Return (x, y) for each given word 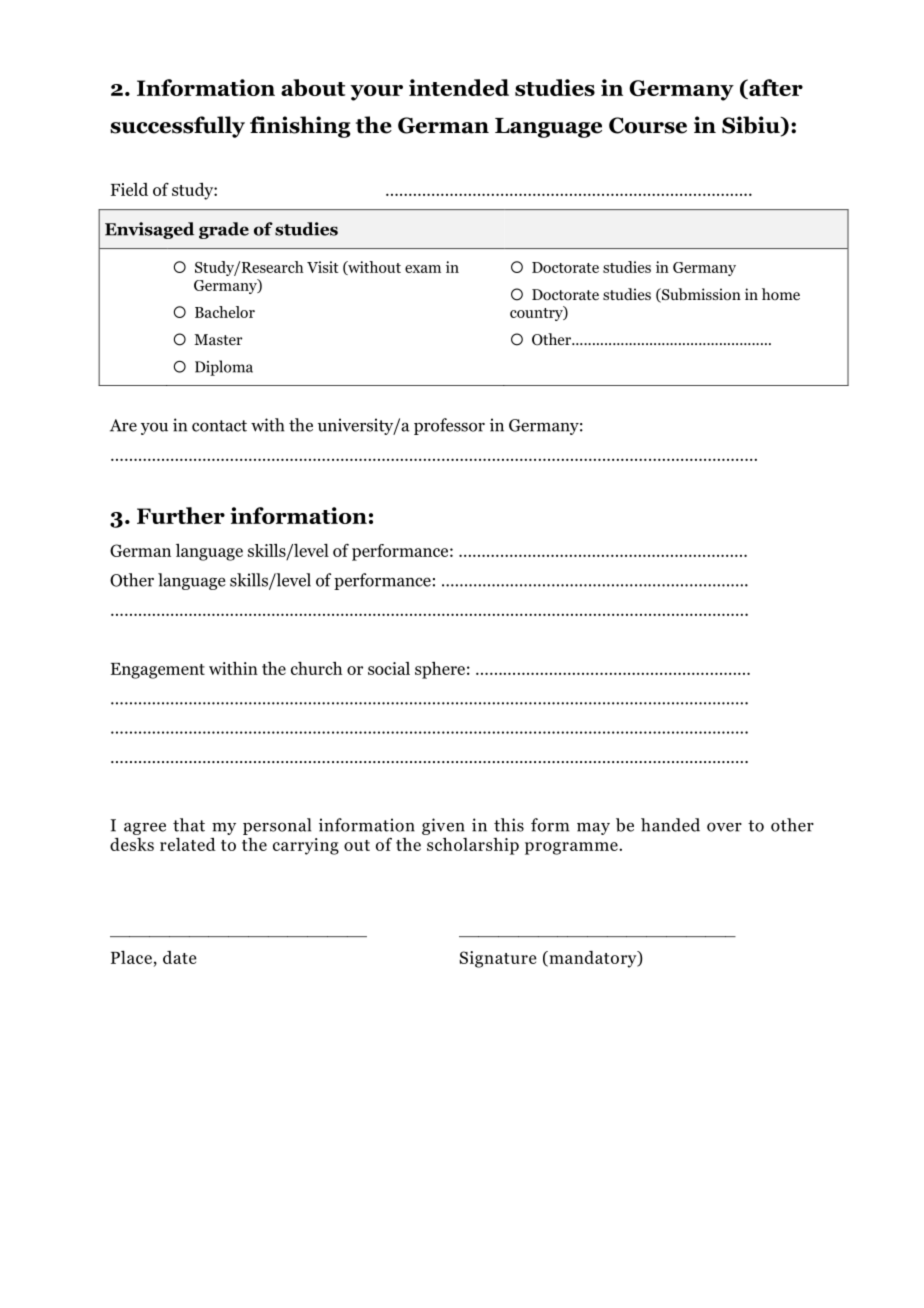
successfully (177, 127)
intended (459, 87)
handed (670, 825)
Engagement (158, 671)
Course (648, 125)
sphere (440, 670)
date (179, 957)
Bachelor (225, 312)
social (389, 668)
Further (181, 515)
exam (423, 269)
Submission (700, 295)
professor (449, 426)
